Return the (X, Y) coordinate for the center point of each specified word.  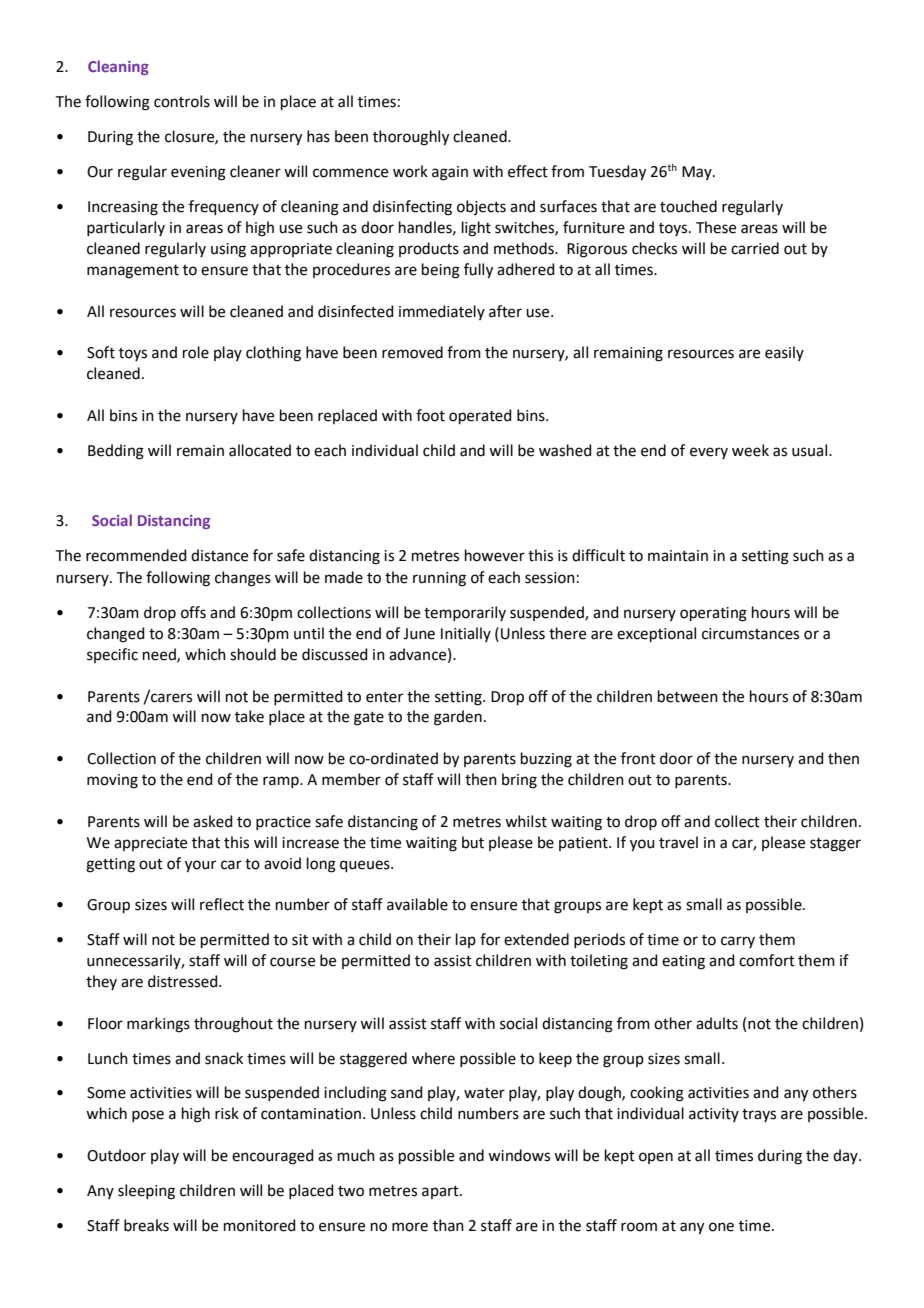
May (698, 173)
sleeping (146, 1192)
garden (458, 718)
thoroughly (411, 138)
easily (784, 353)
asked (213, 821)
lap (466, 940)
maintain (678, 556)
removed (412, 352)
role (196, 352)
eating (683, 962)
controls (182, 101)
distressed (184, 981)
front (638, 758)
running (439, 579)
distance (219, 555)
